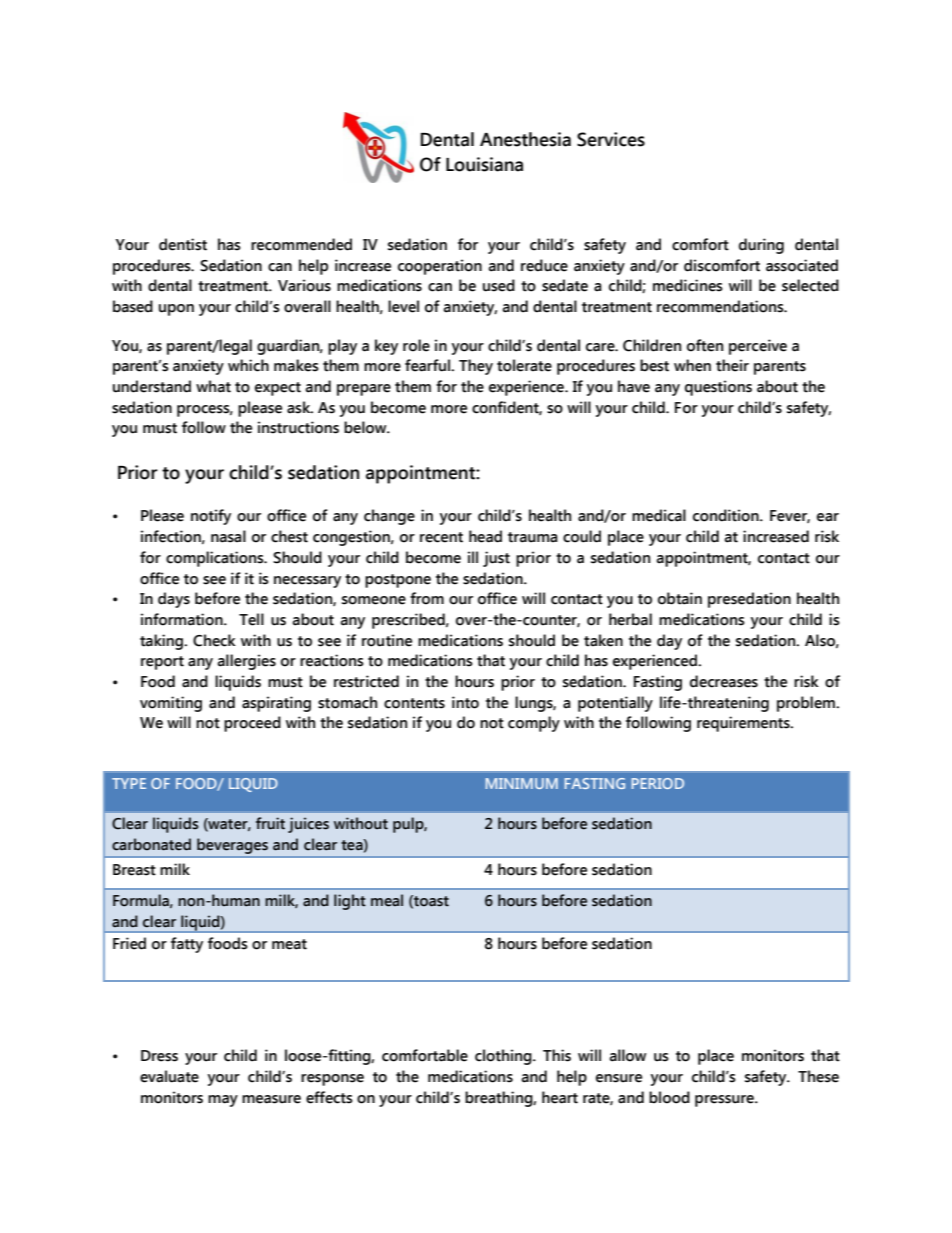  I want to click on evaluate, so click(169, 1076).
